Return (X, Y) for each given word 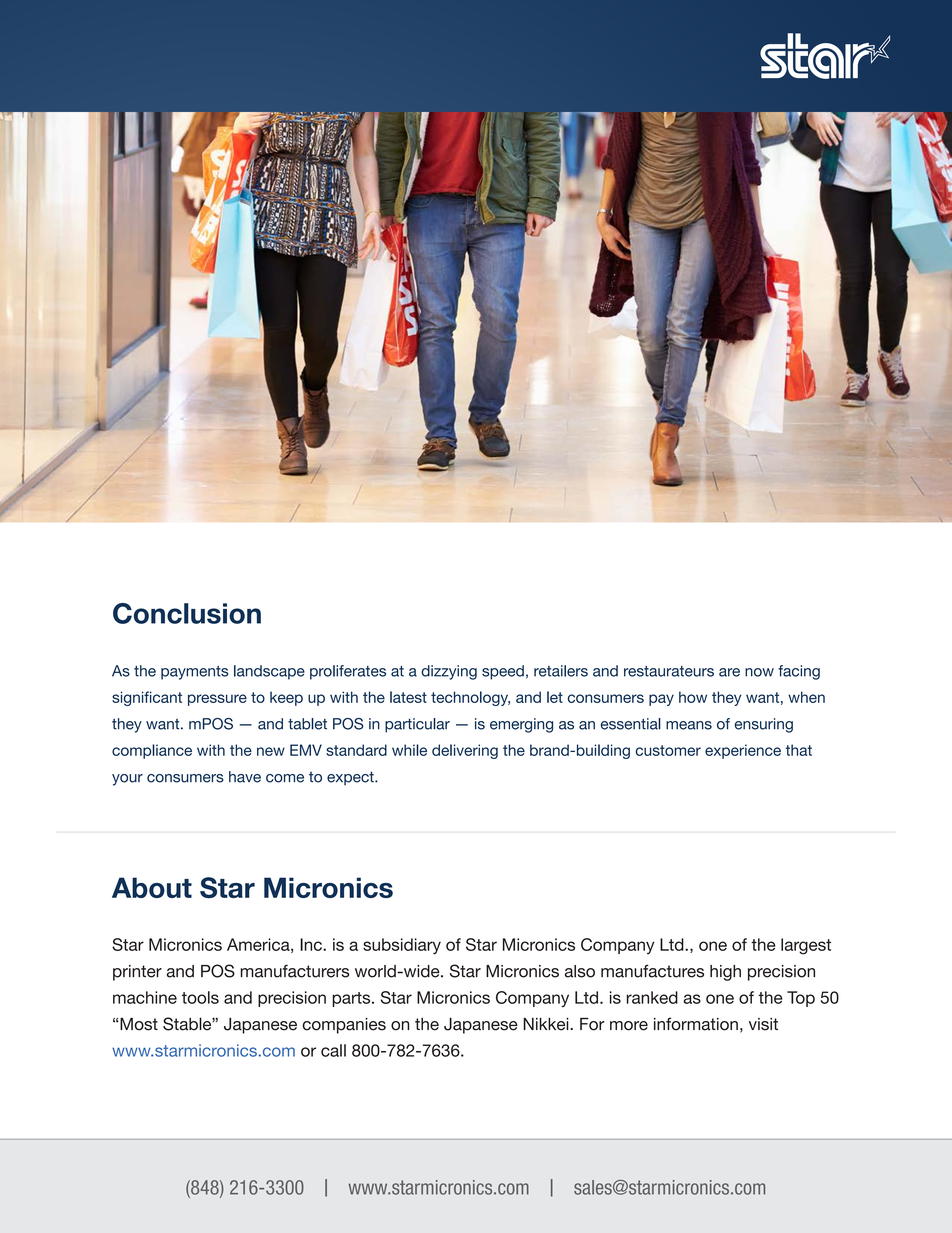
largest (806, 946)
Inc (312, 944)
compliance (152, 751)
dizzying (449, 672)
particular (417, 725)
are (729, 672)
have (245, 777)
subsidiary (402, 946)
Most (139, 1024)
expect (351, 778)
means (689, 725)
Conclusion (187, 613)
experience (743, 751)
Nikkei (547, 1024)
